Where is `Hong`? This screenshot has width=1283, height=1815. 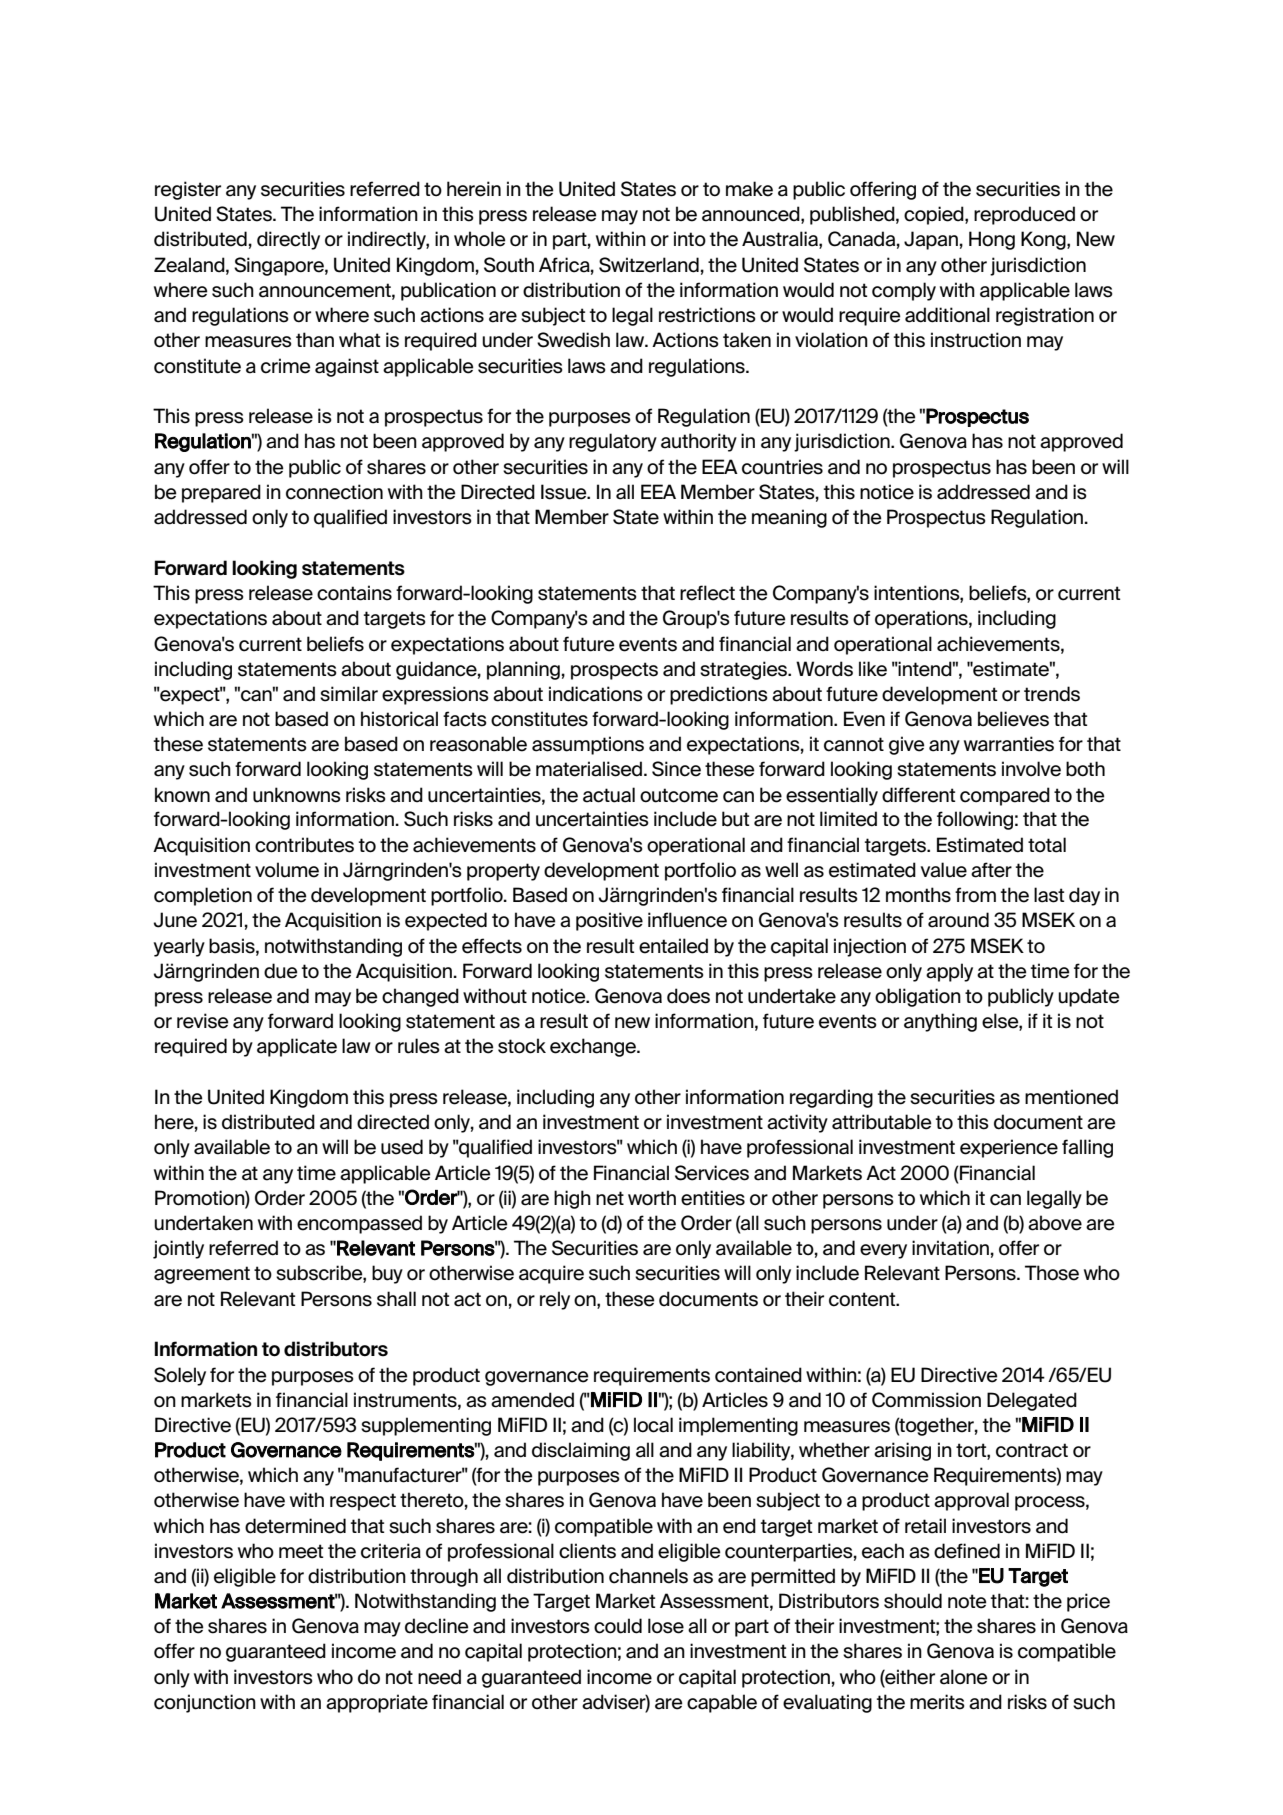
Hong is located at coordinates (992, 240).
